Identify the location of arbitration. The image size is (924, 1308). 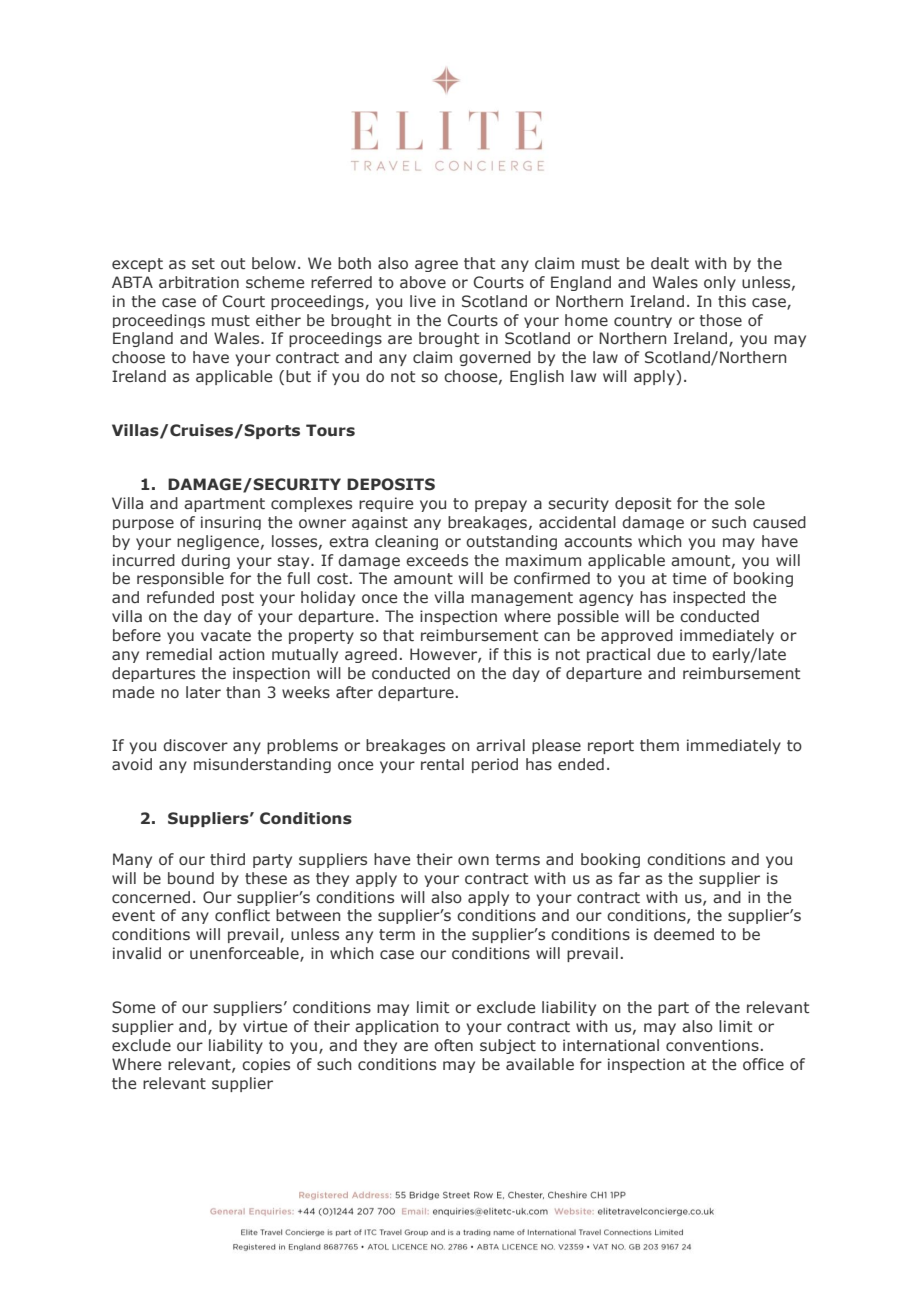
(199, 282).
